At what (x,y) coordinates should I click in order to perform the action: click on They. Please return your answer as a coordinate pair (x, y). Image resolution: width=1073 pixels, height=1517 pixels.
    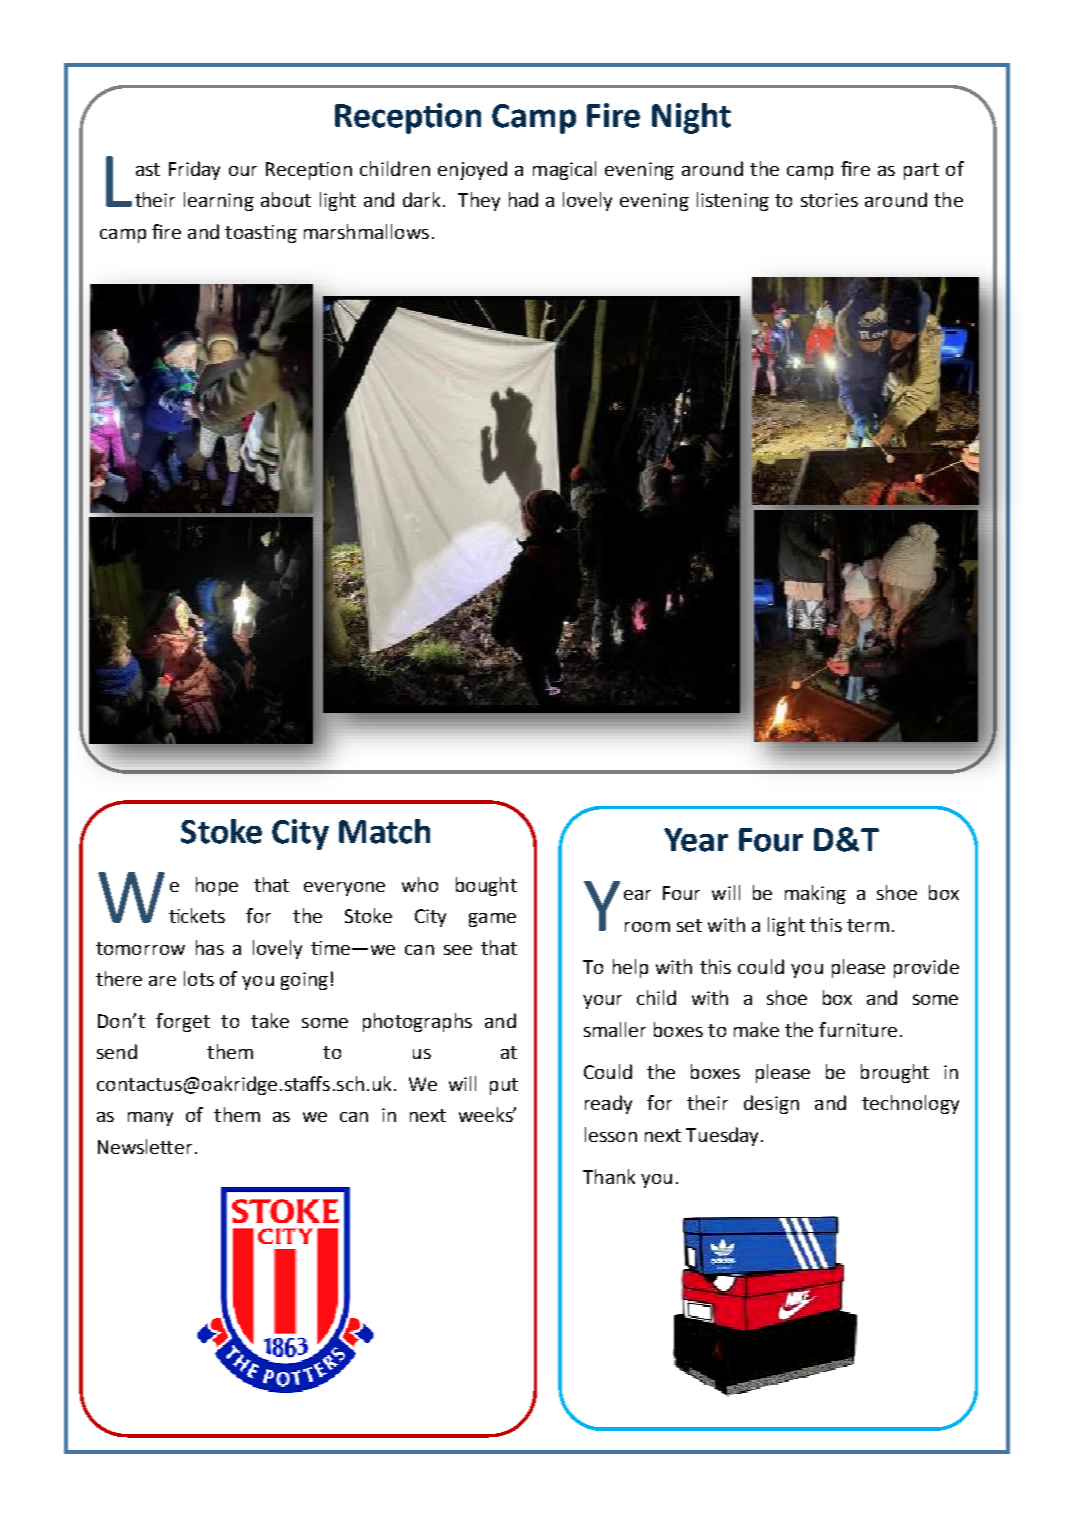
    Looking at the image, I should click on (479, 201).
